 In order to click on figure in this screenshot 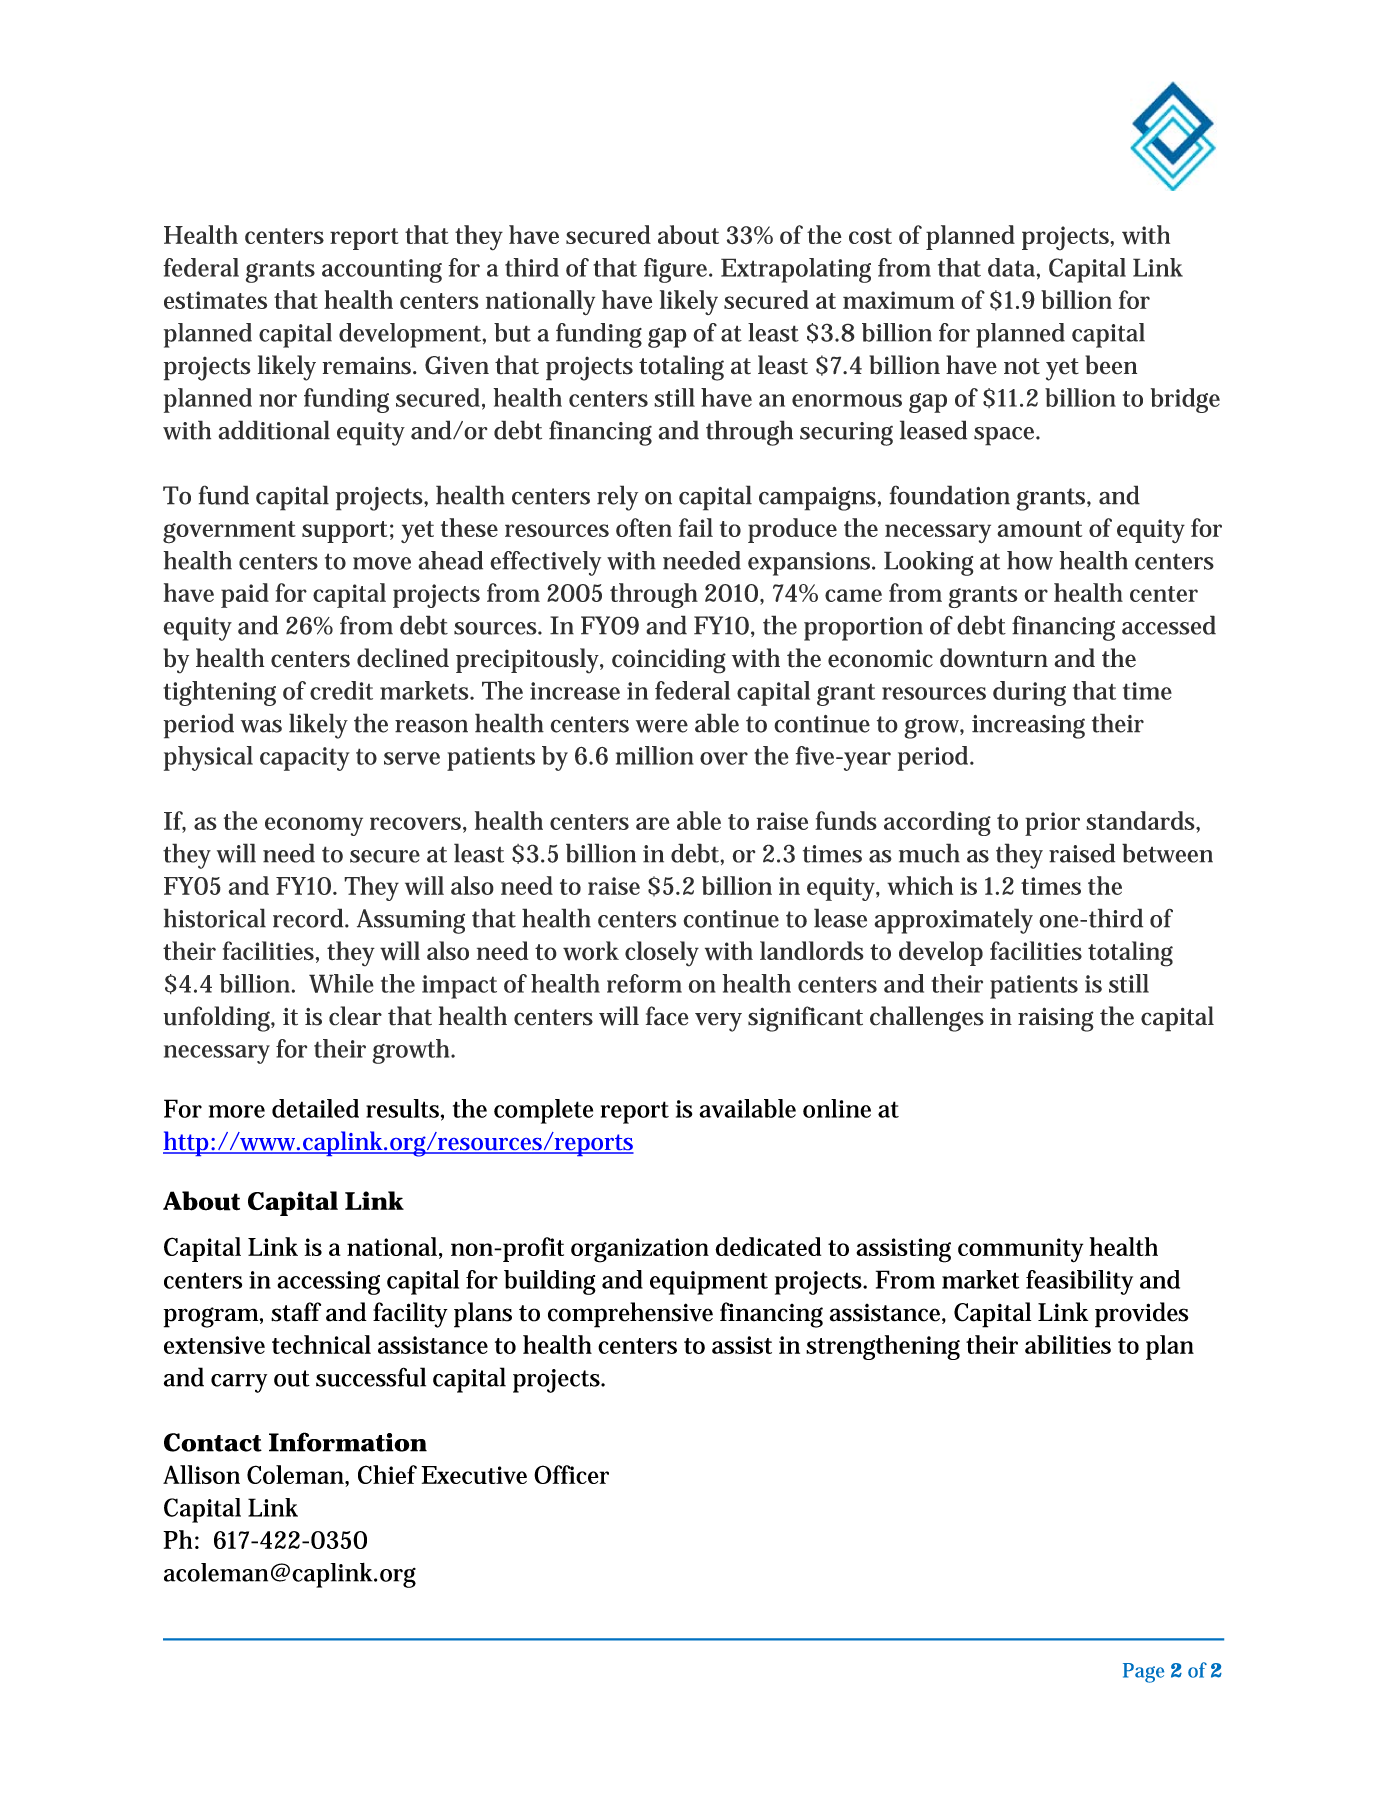, I will do `click(675, 270)`.
